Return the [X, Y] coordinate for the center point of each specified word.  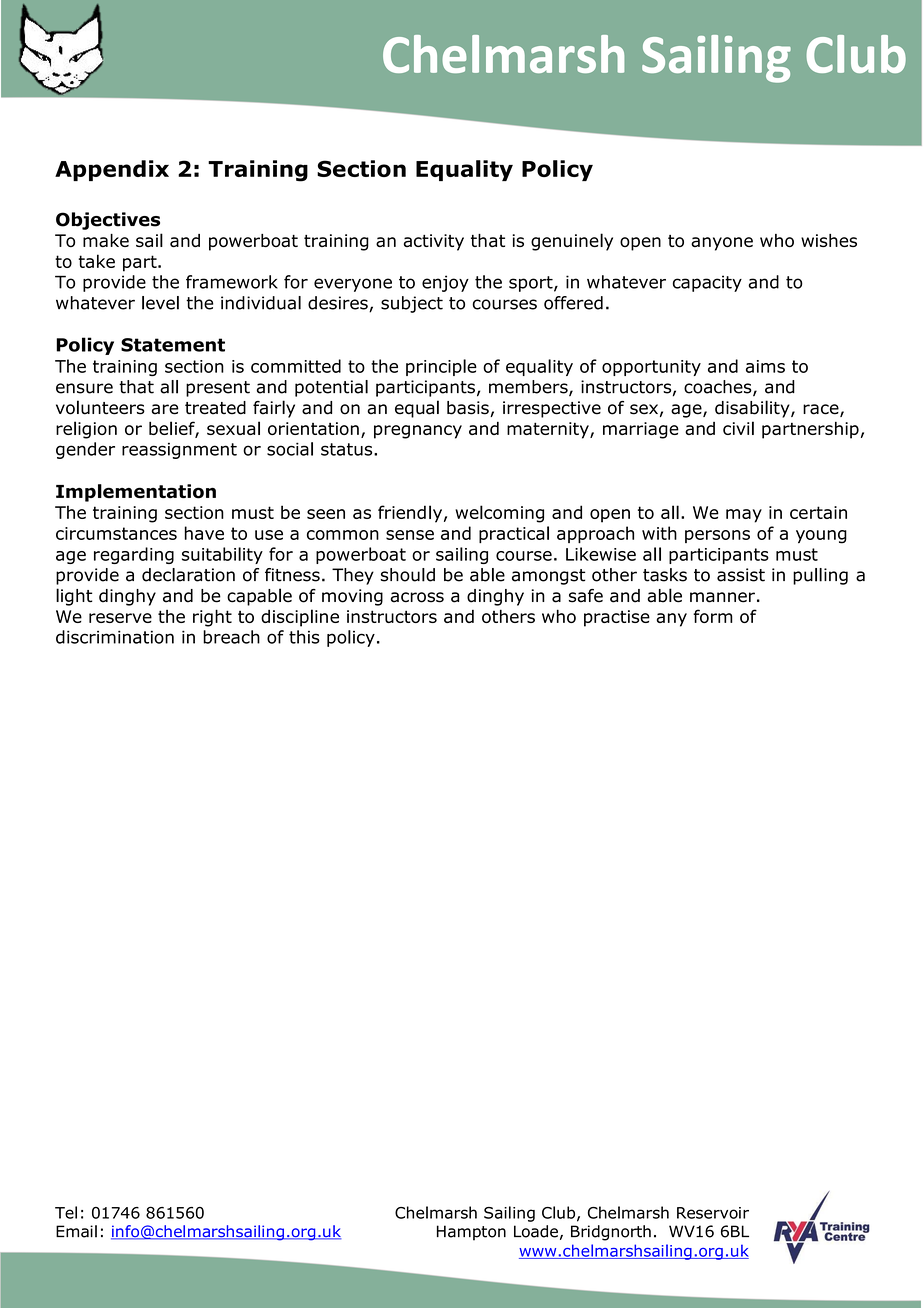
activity [434, 242]
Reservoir [713, 1213]
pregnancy [418, 432]
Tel [66, 1212]
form [713, 616]
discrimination [115, 637]
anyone [722, 244]
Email [76, 1231]
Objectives [108, 221]
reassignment [179, 451]
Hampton [471, 1233]
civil [738, 428]
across [417, 597]
